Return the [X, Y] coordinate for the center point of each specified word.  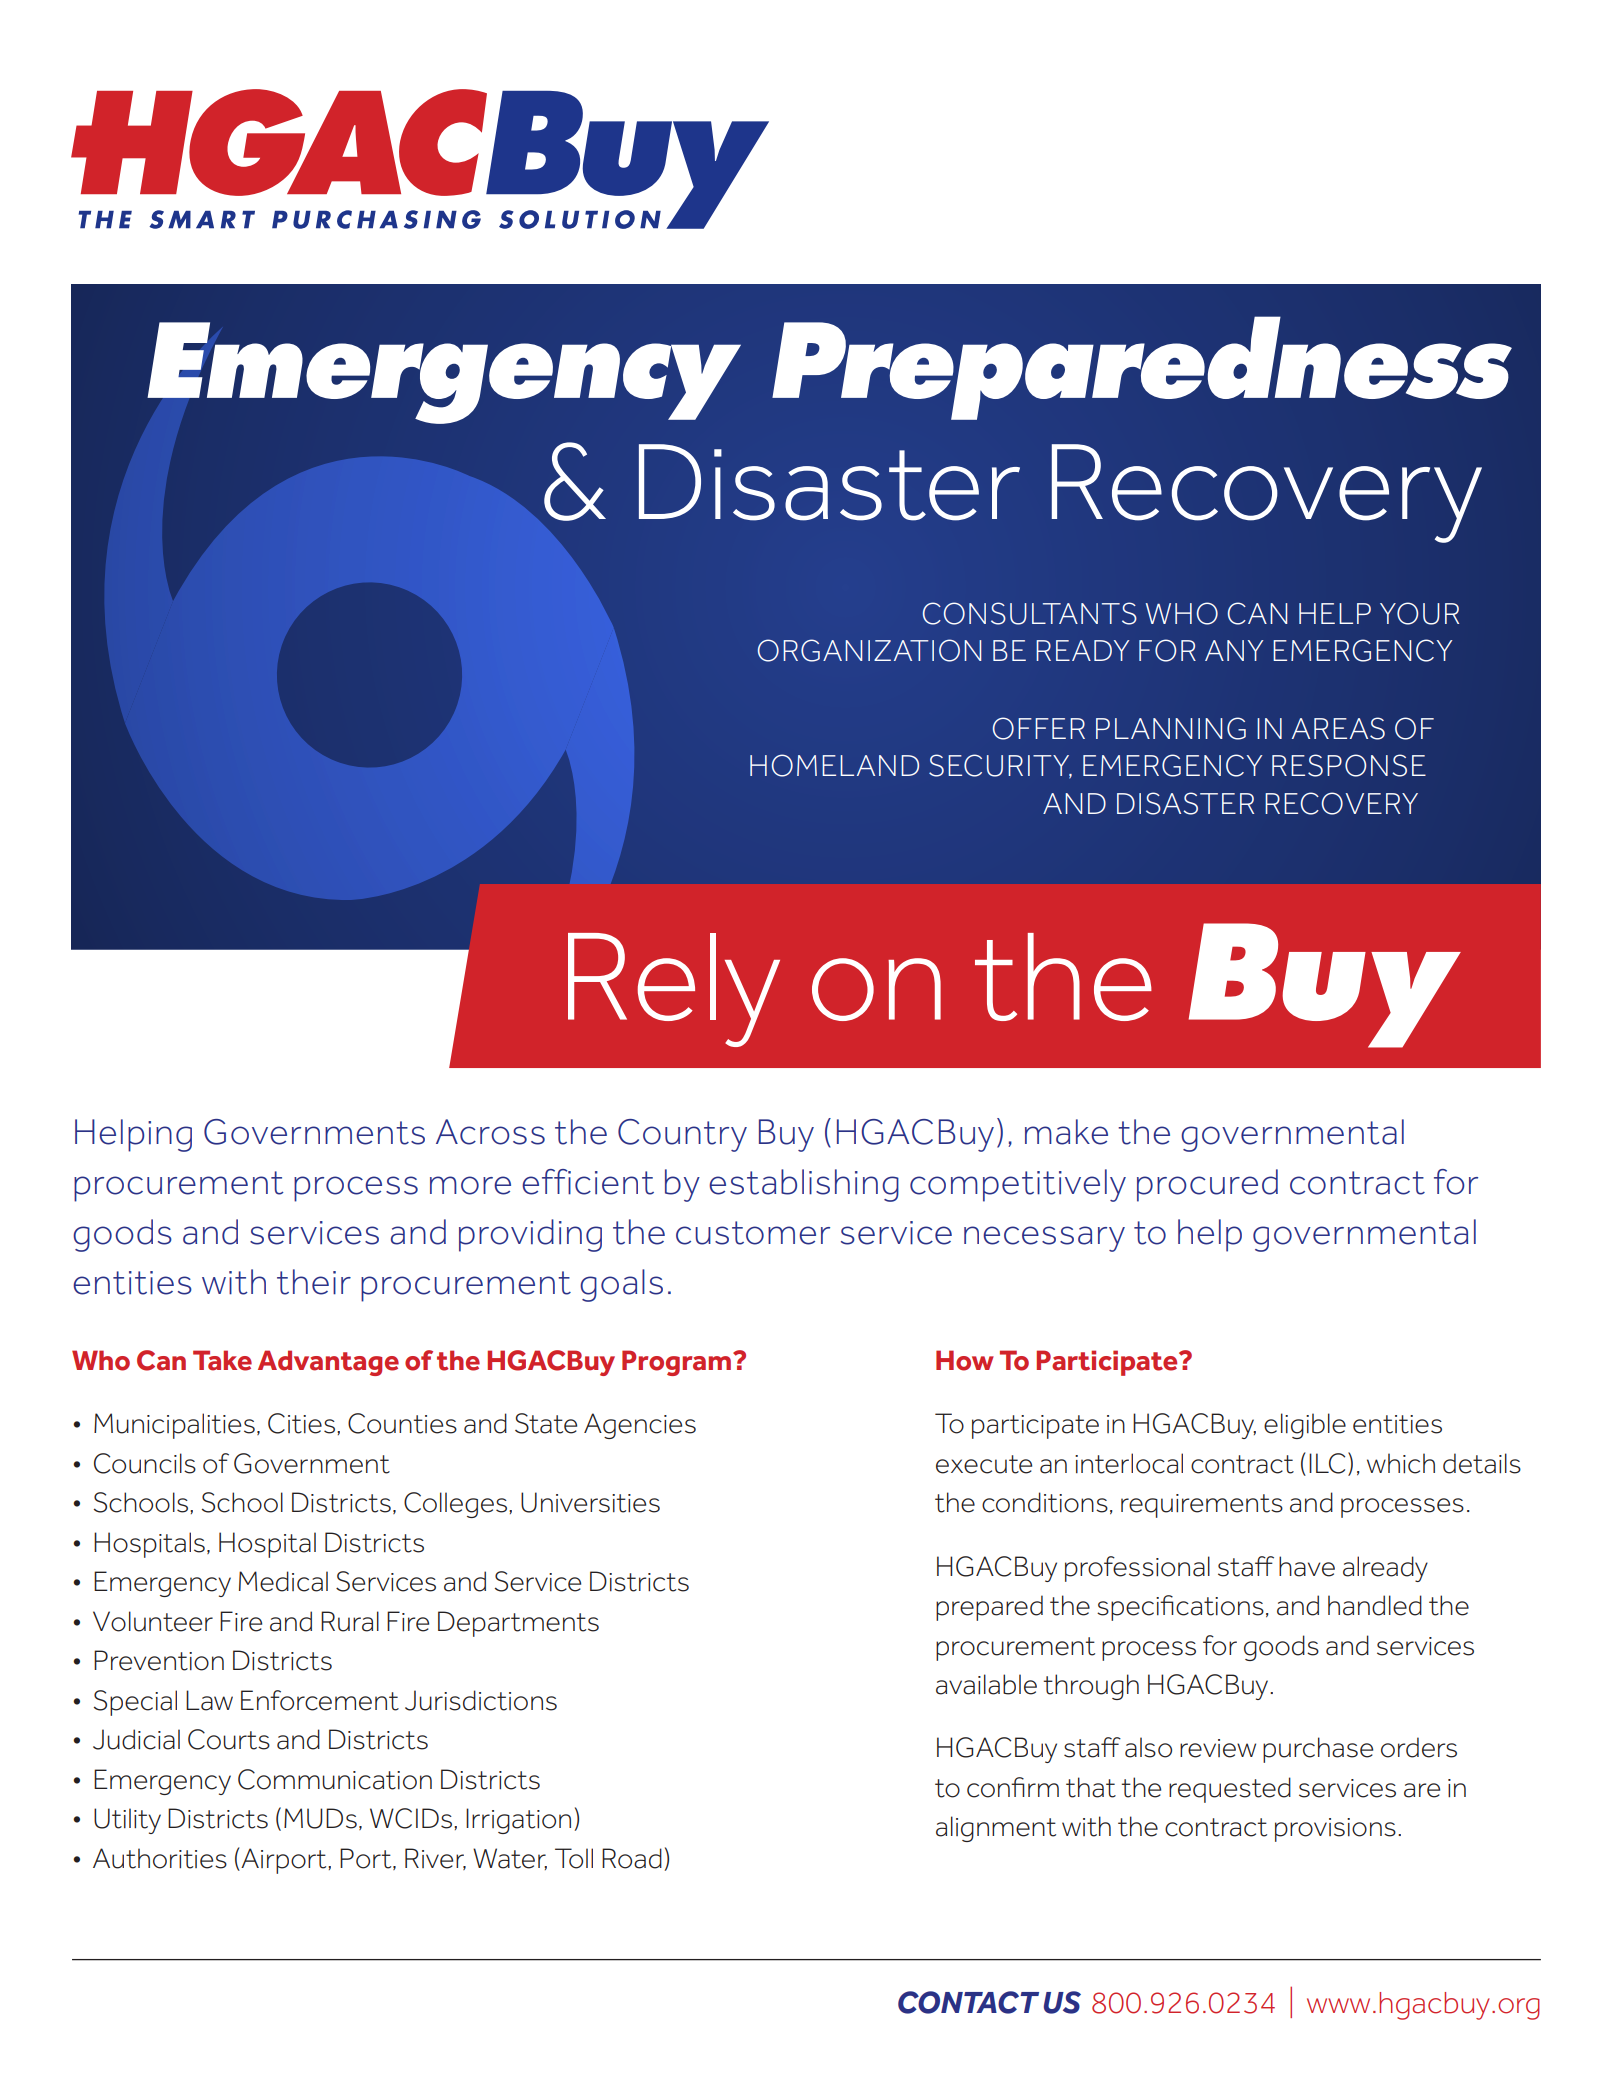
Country [682, 1135]
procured [1207, 1185]
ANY [1234, 650]
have [1307, 1566]
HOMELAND [834, 765]
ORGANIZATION [869, 650]
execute [984, 1464]
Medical [283, 1581]
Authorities [160, 1858]
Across [490, 1132]
